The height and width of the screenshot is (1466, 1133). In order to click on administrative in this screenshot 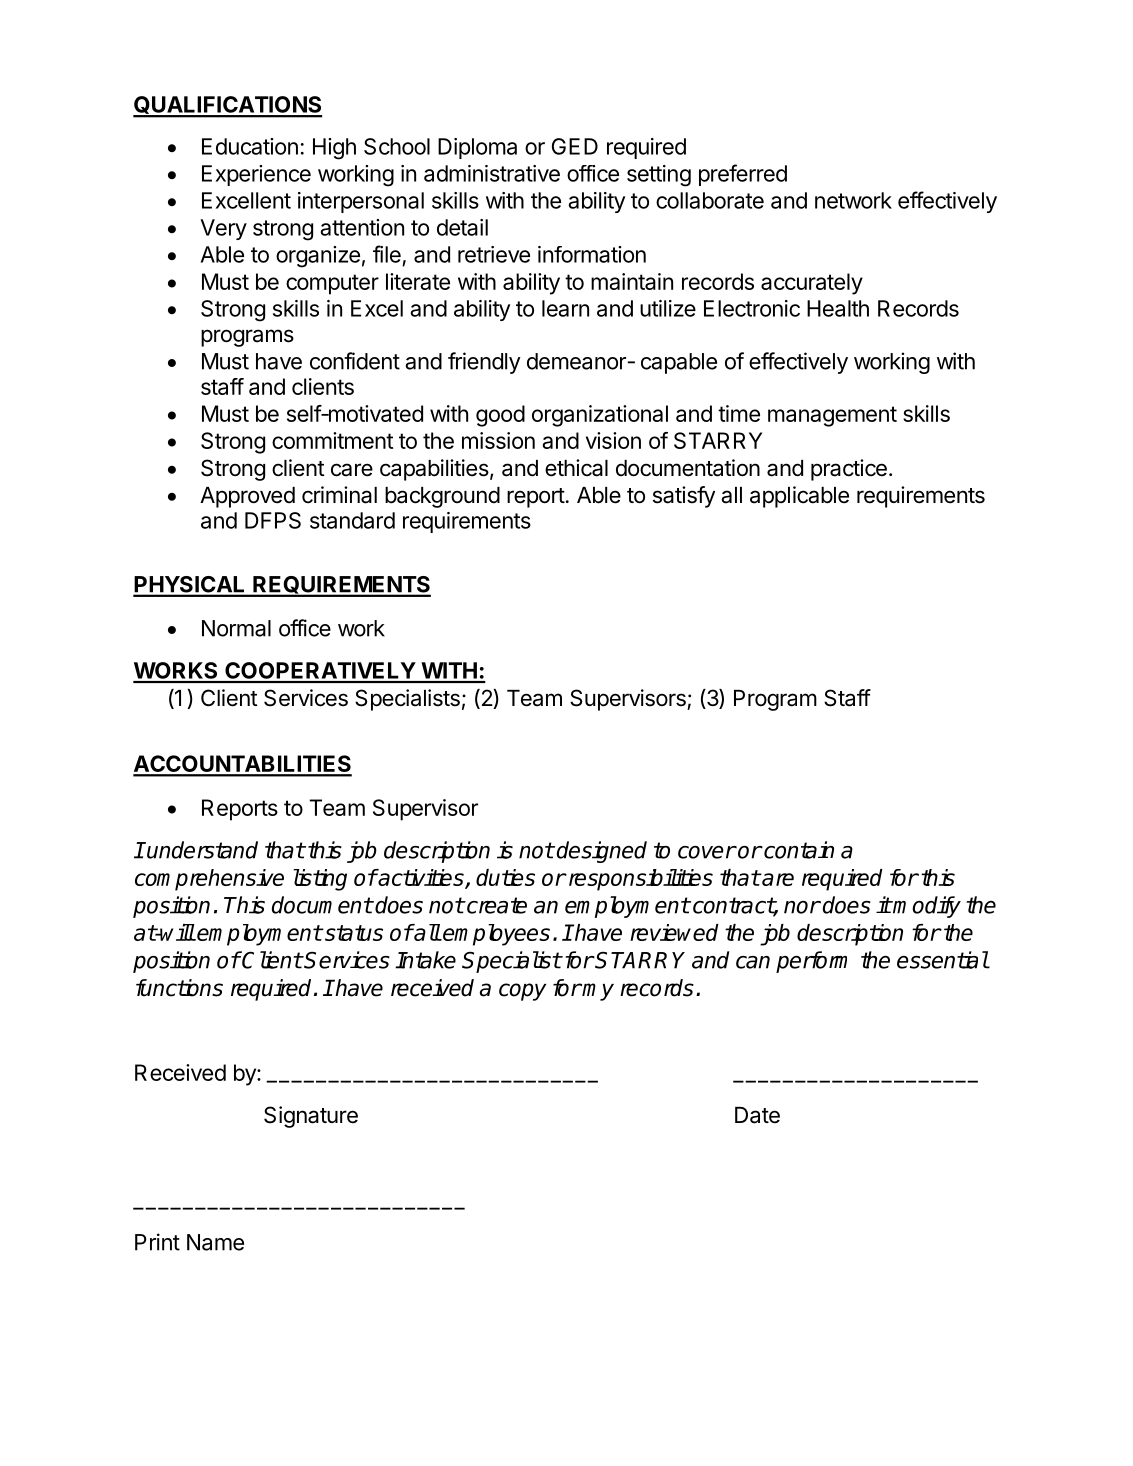, I will do `click(492, 173)`.
